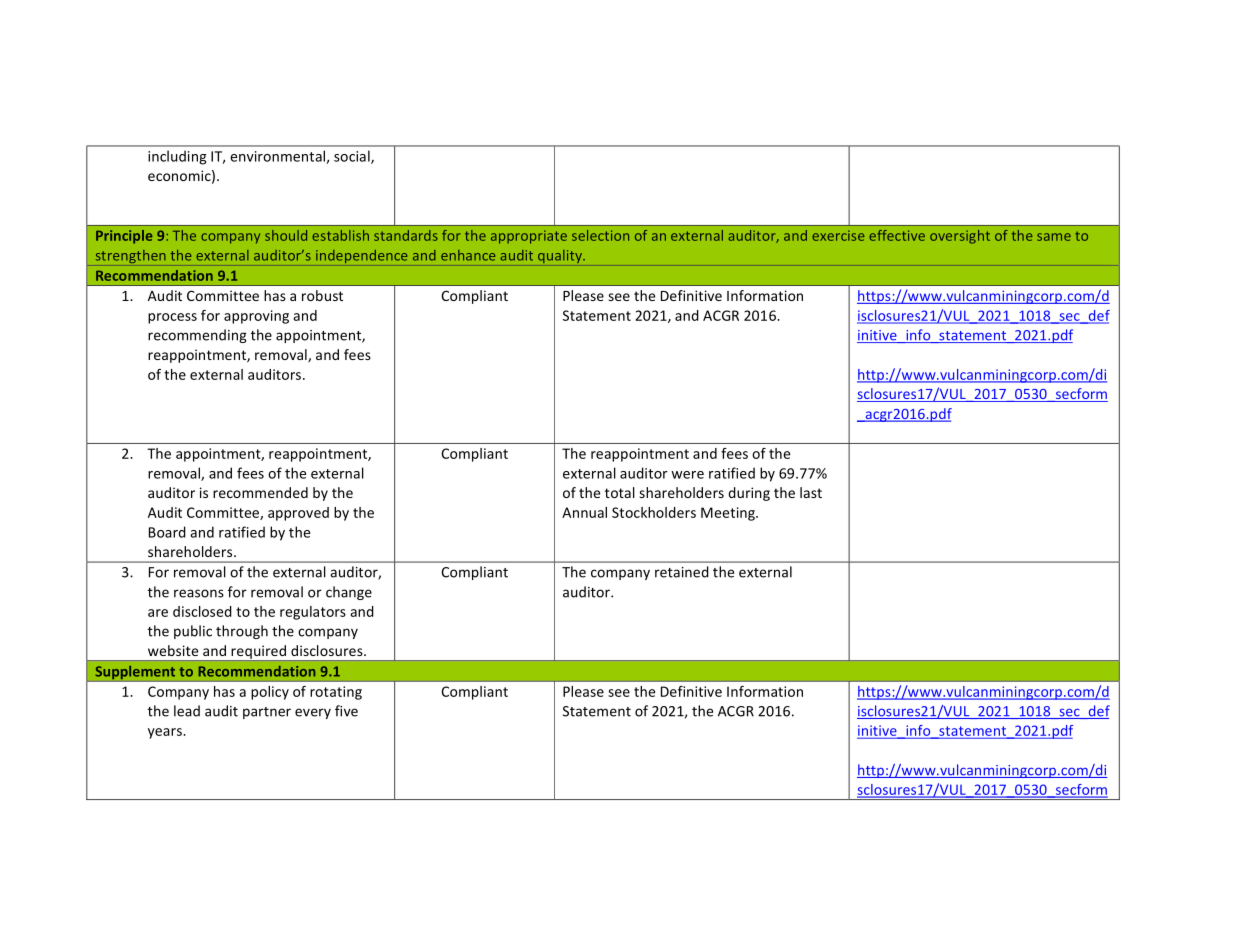 The image size is (1233, 952). What do you see at coordinates (960, 237) in the screenshot?
I see `oversight` at bounding box center [960, 237].
